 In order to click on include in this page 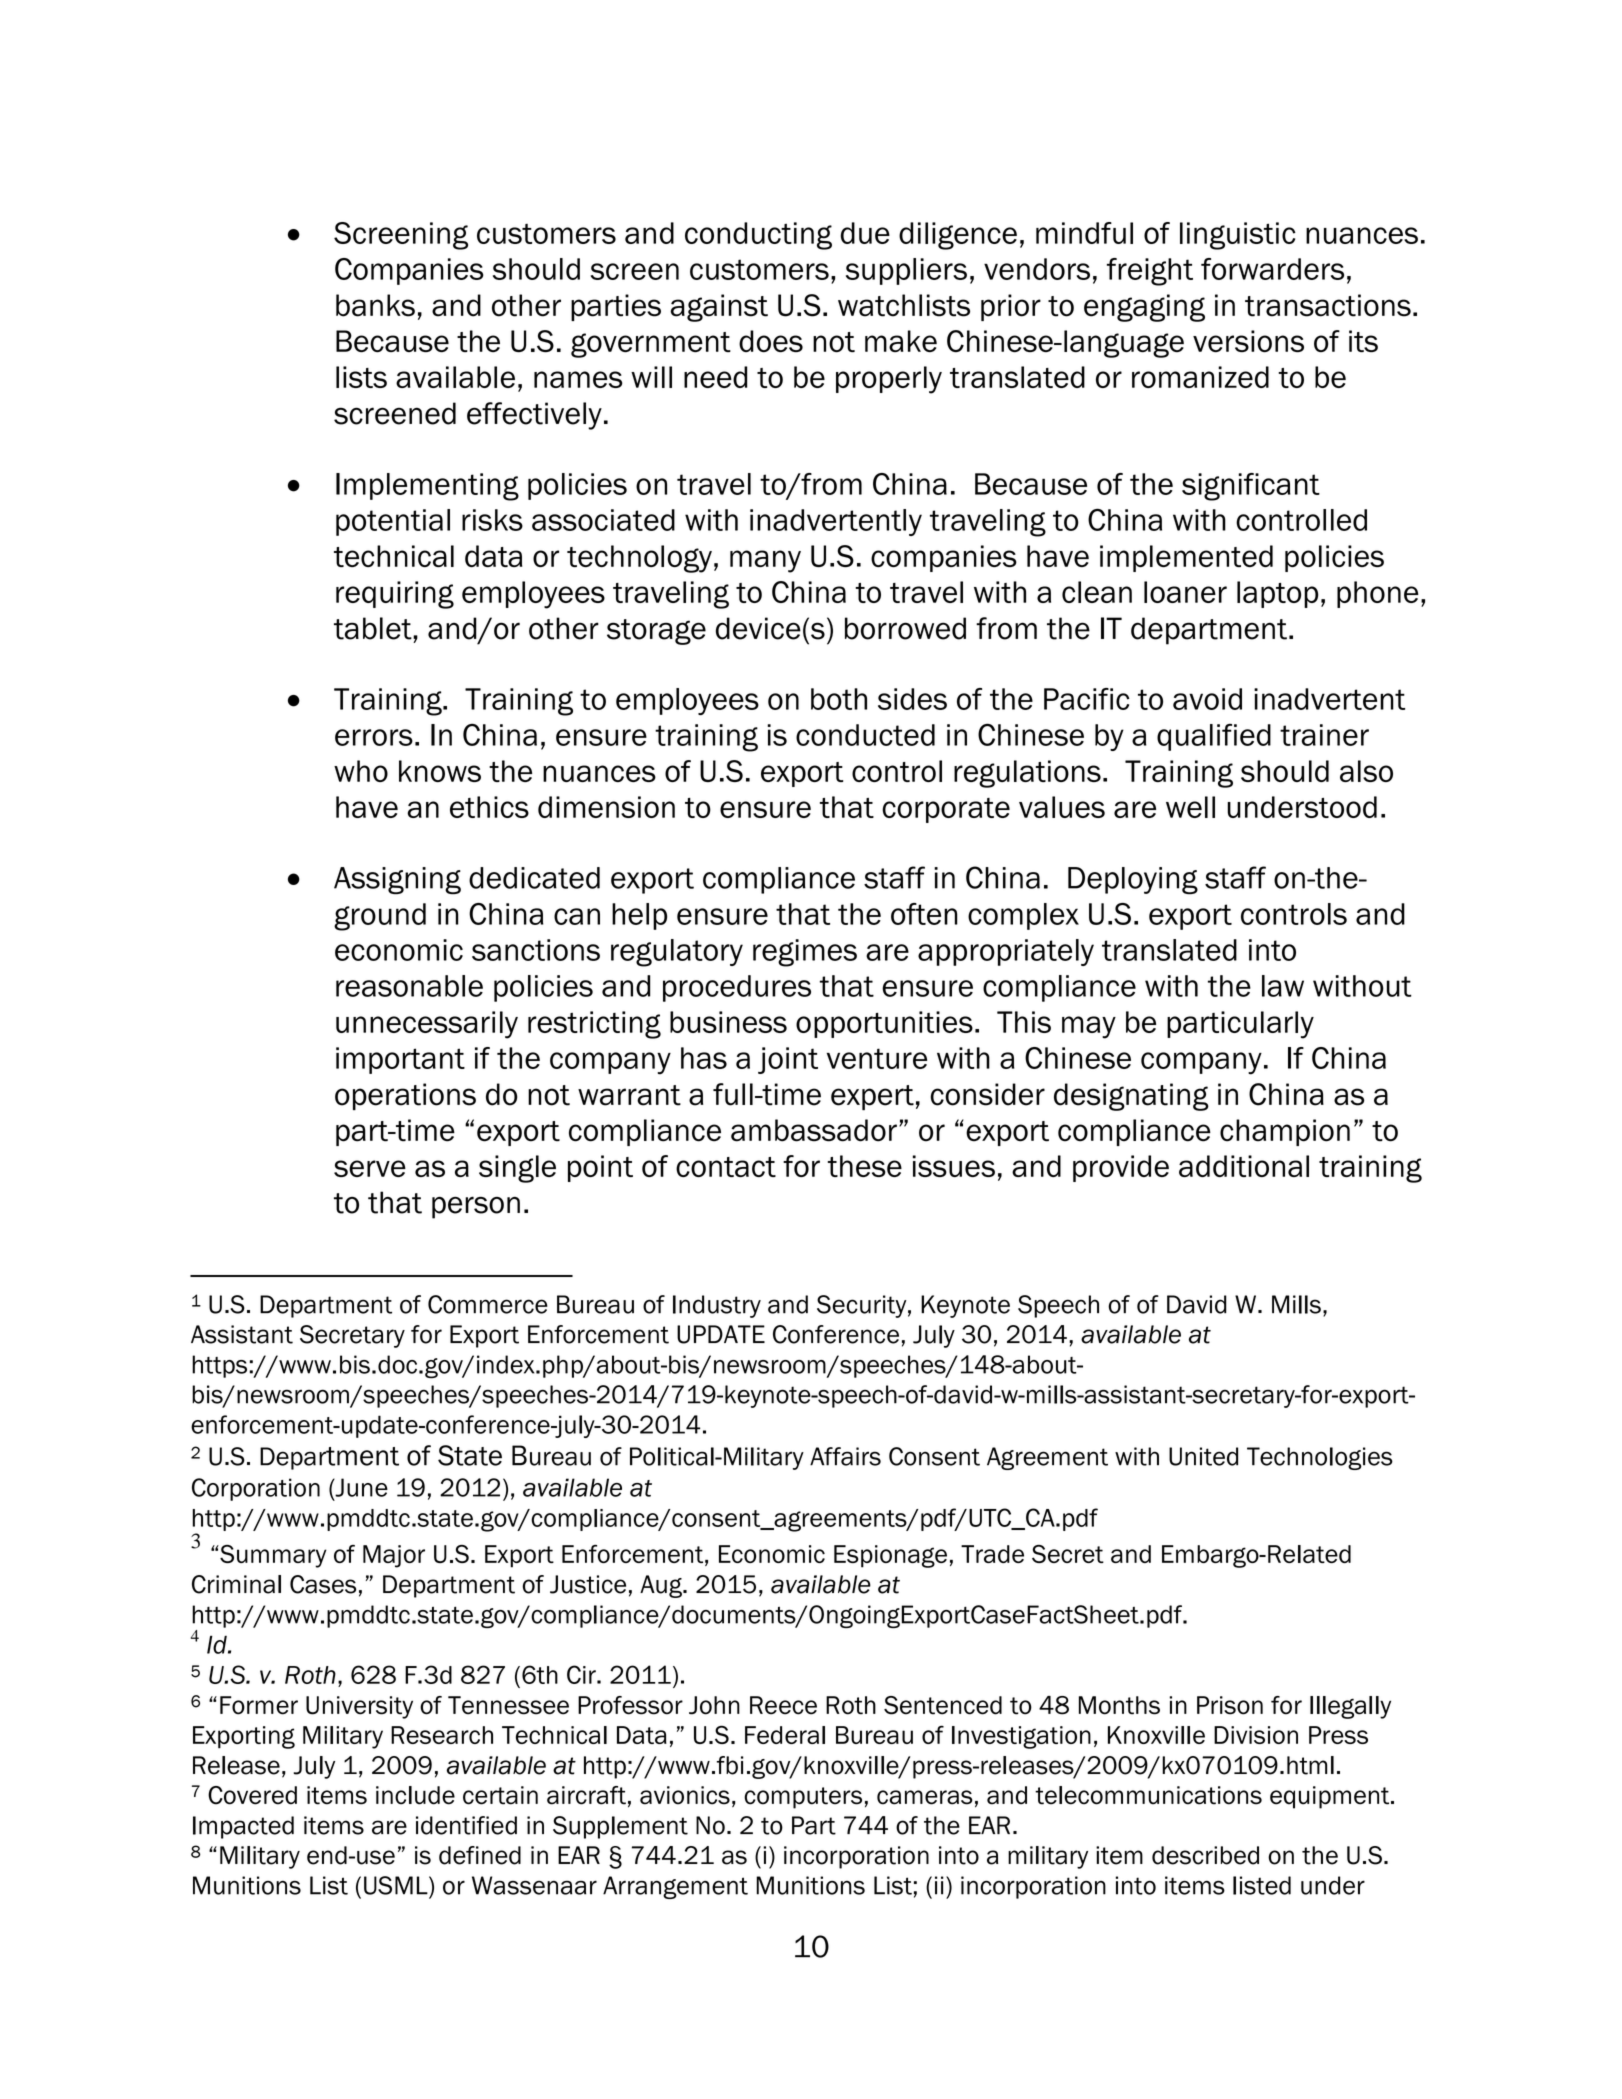, I will do `click(415, 1795)`.
